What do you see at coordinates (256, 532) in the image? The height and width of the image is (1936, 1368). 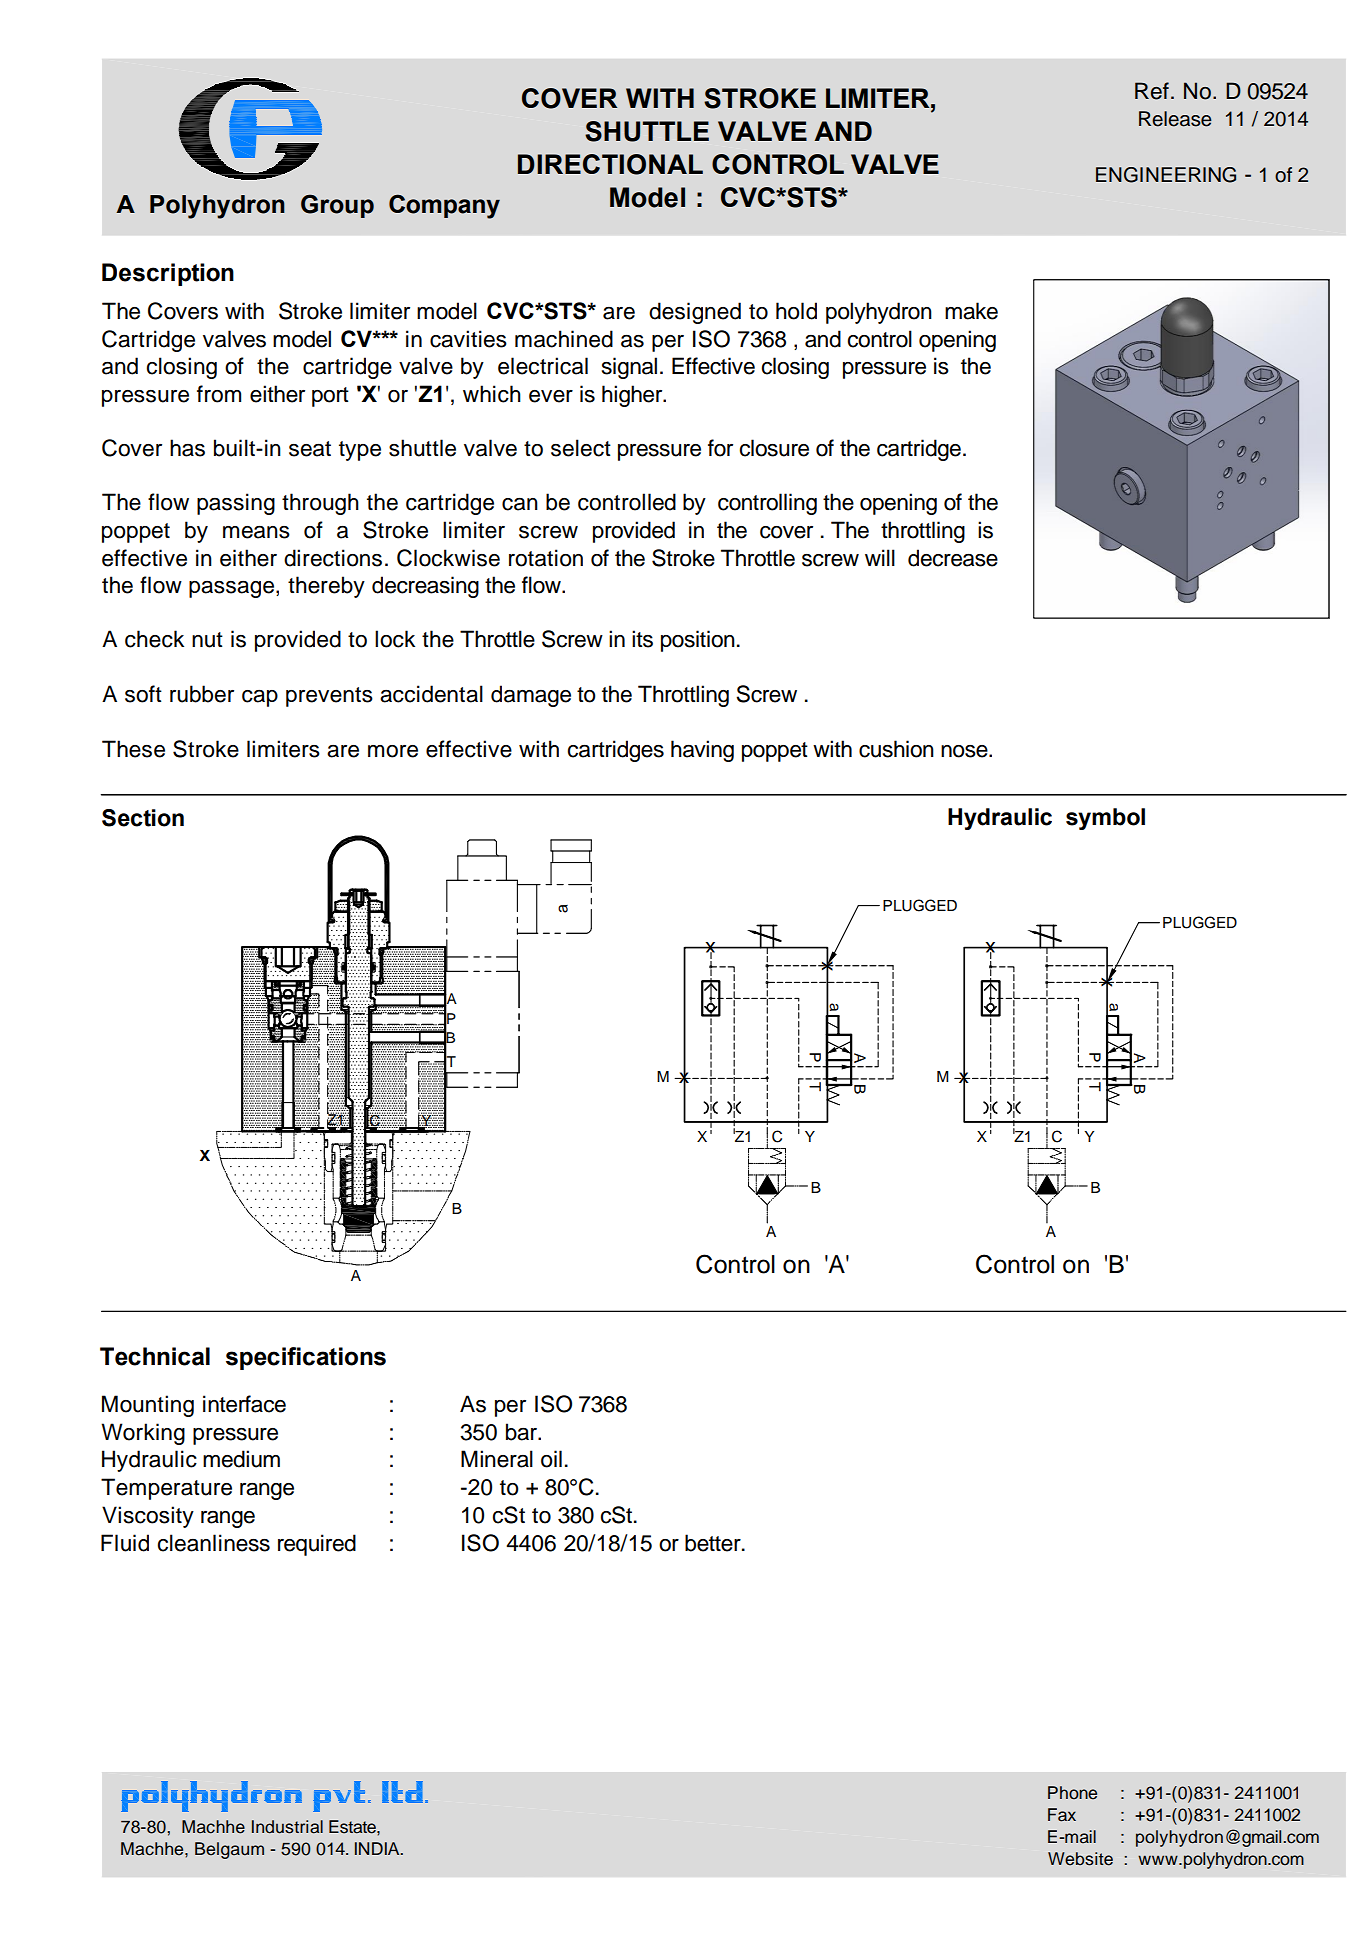 I see `means` at bounding box center [256, 532].
